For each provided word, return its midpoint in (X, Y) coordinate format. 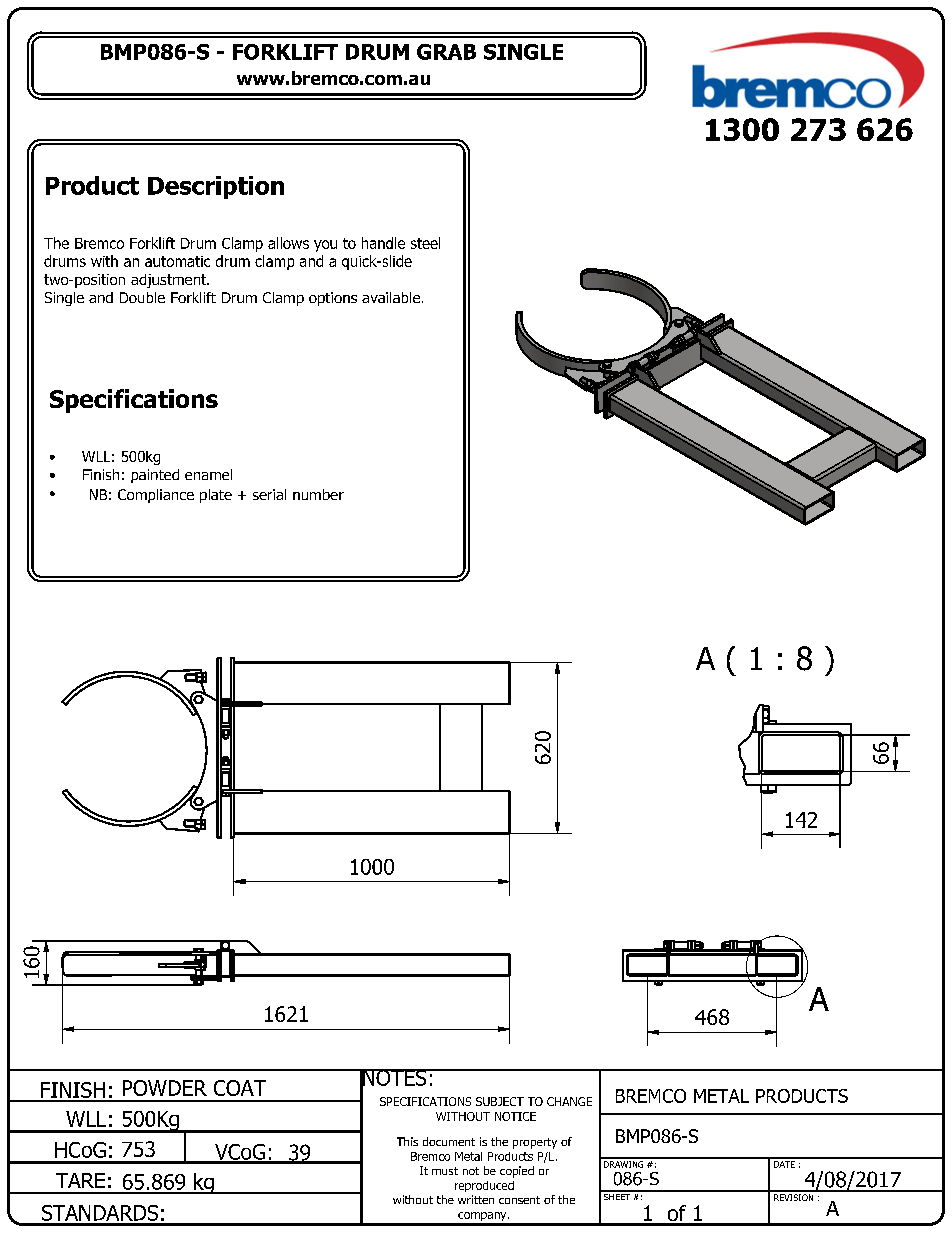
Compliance (156, 496)
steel (425, 243)
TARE (80, 1180)
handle (383, 243)
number (318, 494)
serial (269, 494)
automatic (177, 261)
